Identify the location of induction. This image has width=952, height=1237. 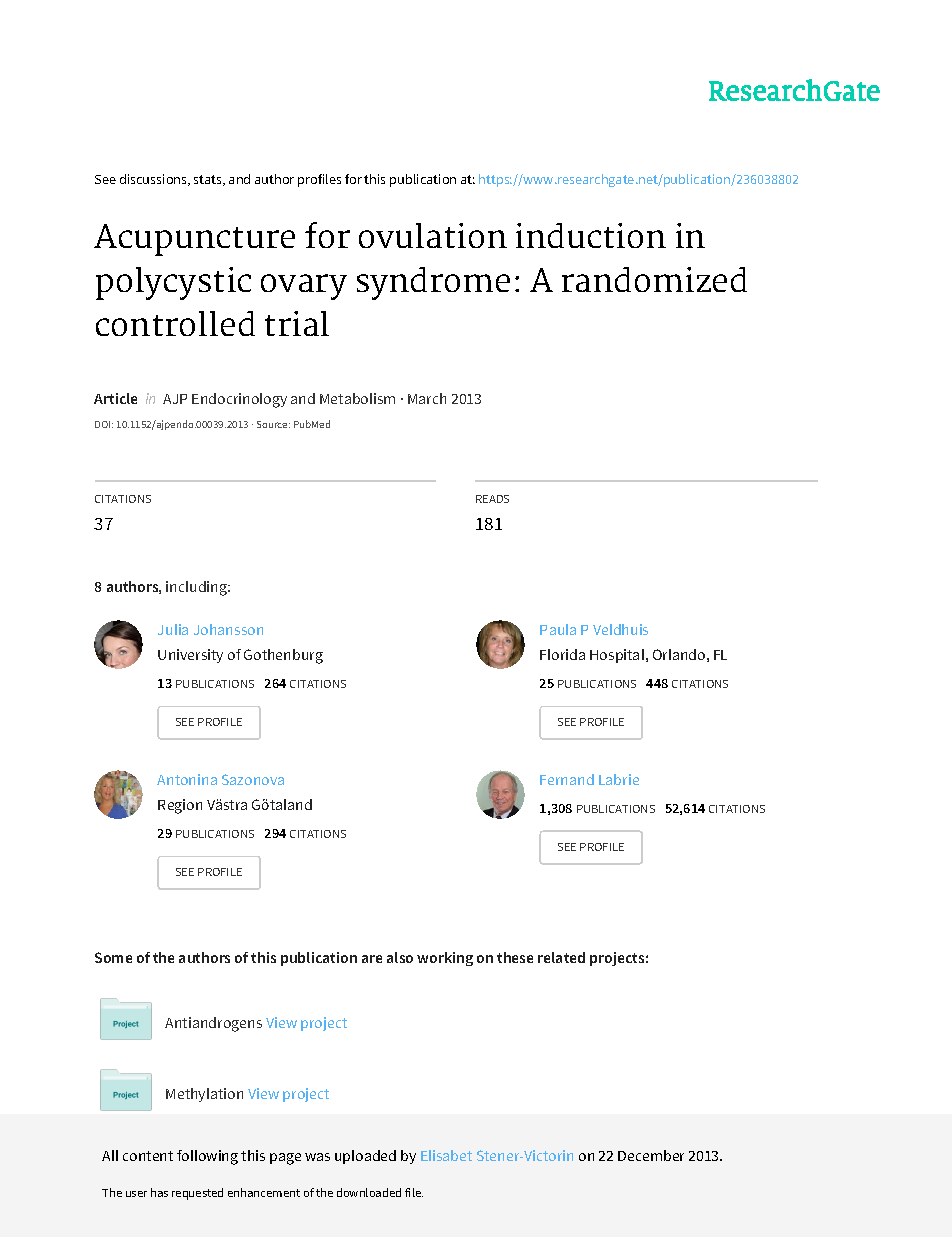
(591, 235).
